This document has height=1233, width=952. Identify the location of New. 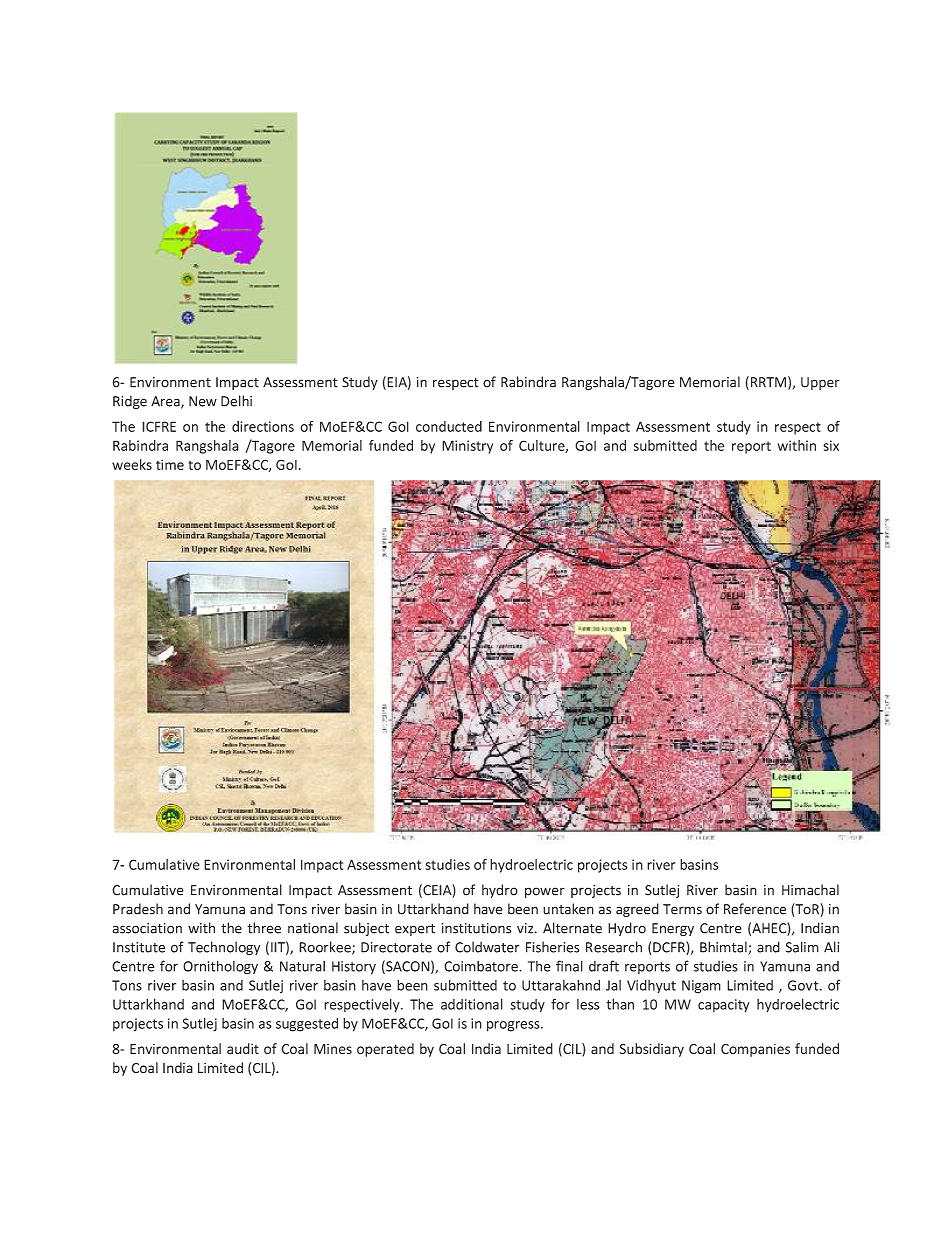
(203, 401).
